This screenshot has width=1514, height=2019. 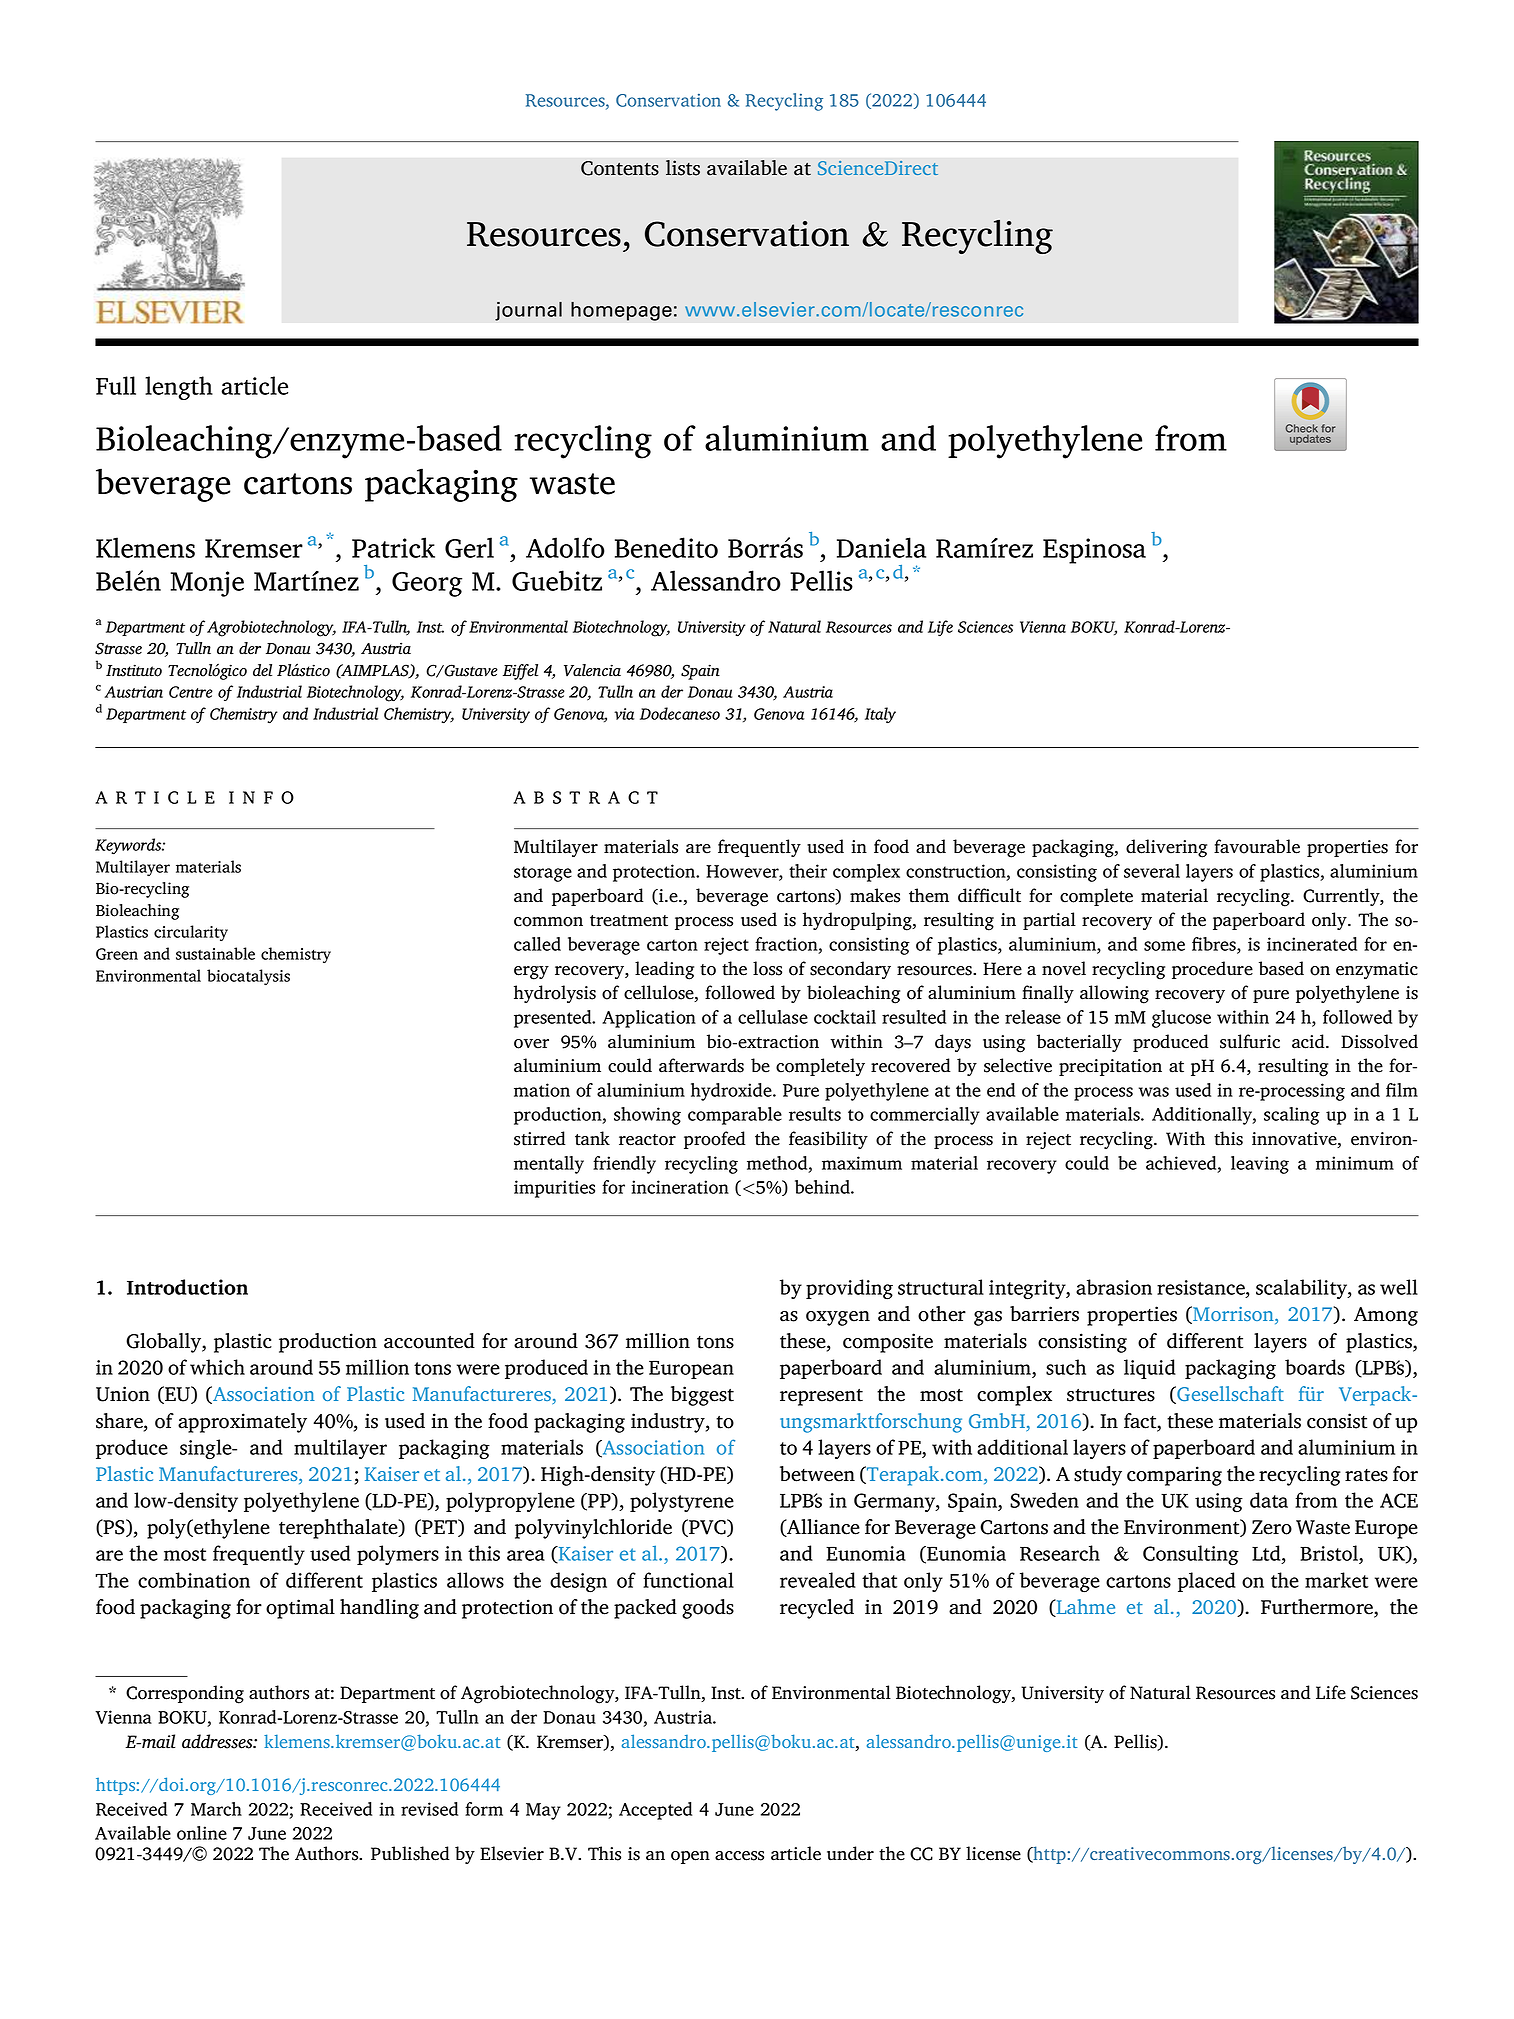 I want to click on length, so click(x=179, y=388).
